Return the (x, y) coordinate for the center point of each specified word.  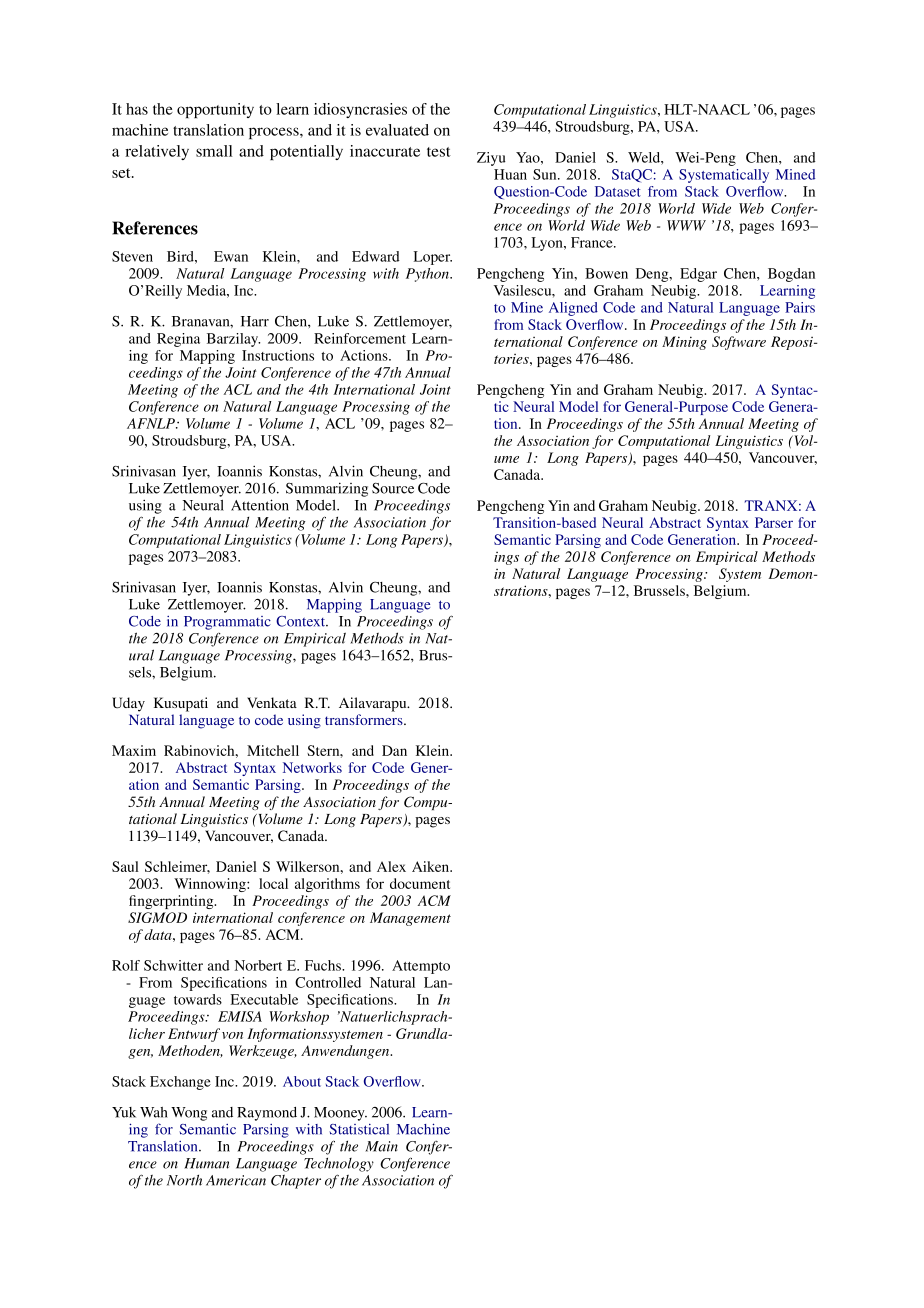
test (439, 152)
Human (206, 1163)
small (214, 151)
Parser (774, 522)
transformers (365, 719)
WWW (686, 225)
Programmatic (227, 623)
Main (381, 1146)
